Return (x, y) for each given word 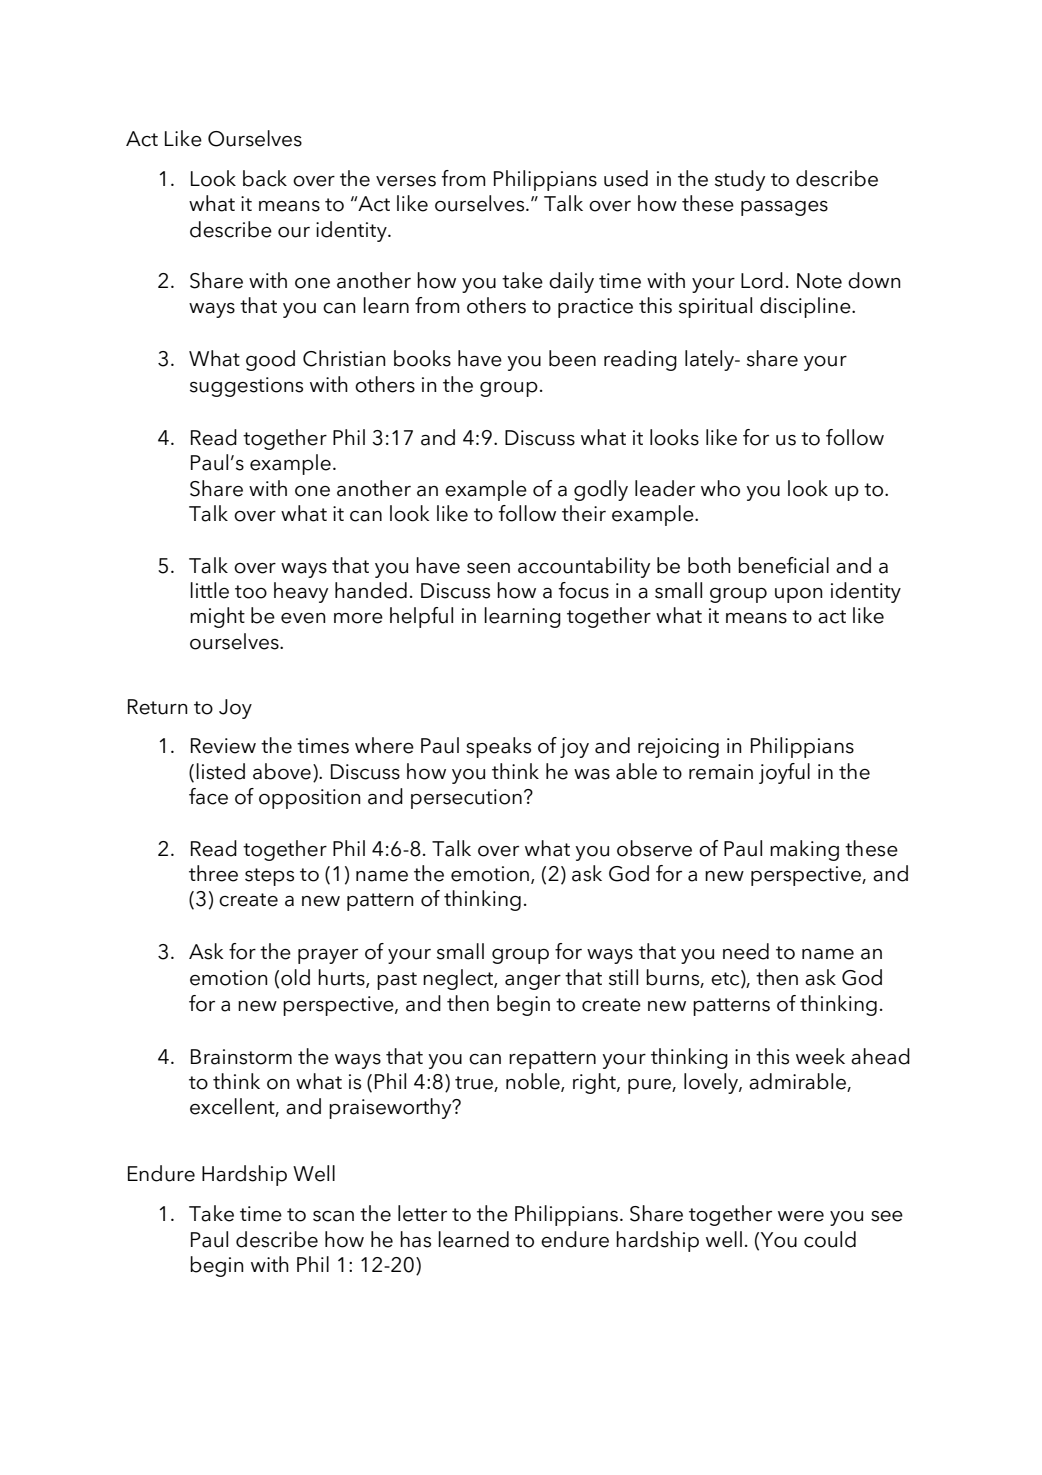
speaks (498, 747)
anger (533, 982)
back (265, 178)
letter (422, 1213)
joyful (784, 773)
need (746, 951)
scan (333, 1216)
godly (601, 490)
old (295, 977)
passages (784, 208)
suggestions (246, 387)
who (720, 488)
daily (571, 282)
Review (223, 746)
